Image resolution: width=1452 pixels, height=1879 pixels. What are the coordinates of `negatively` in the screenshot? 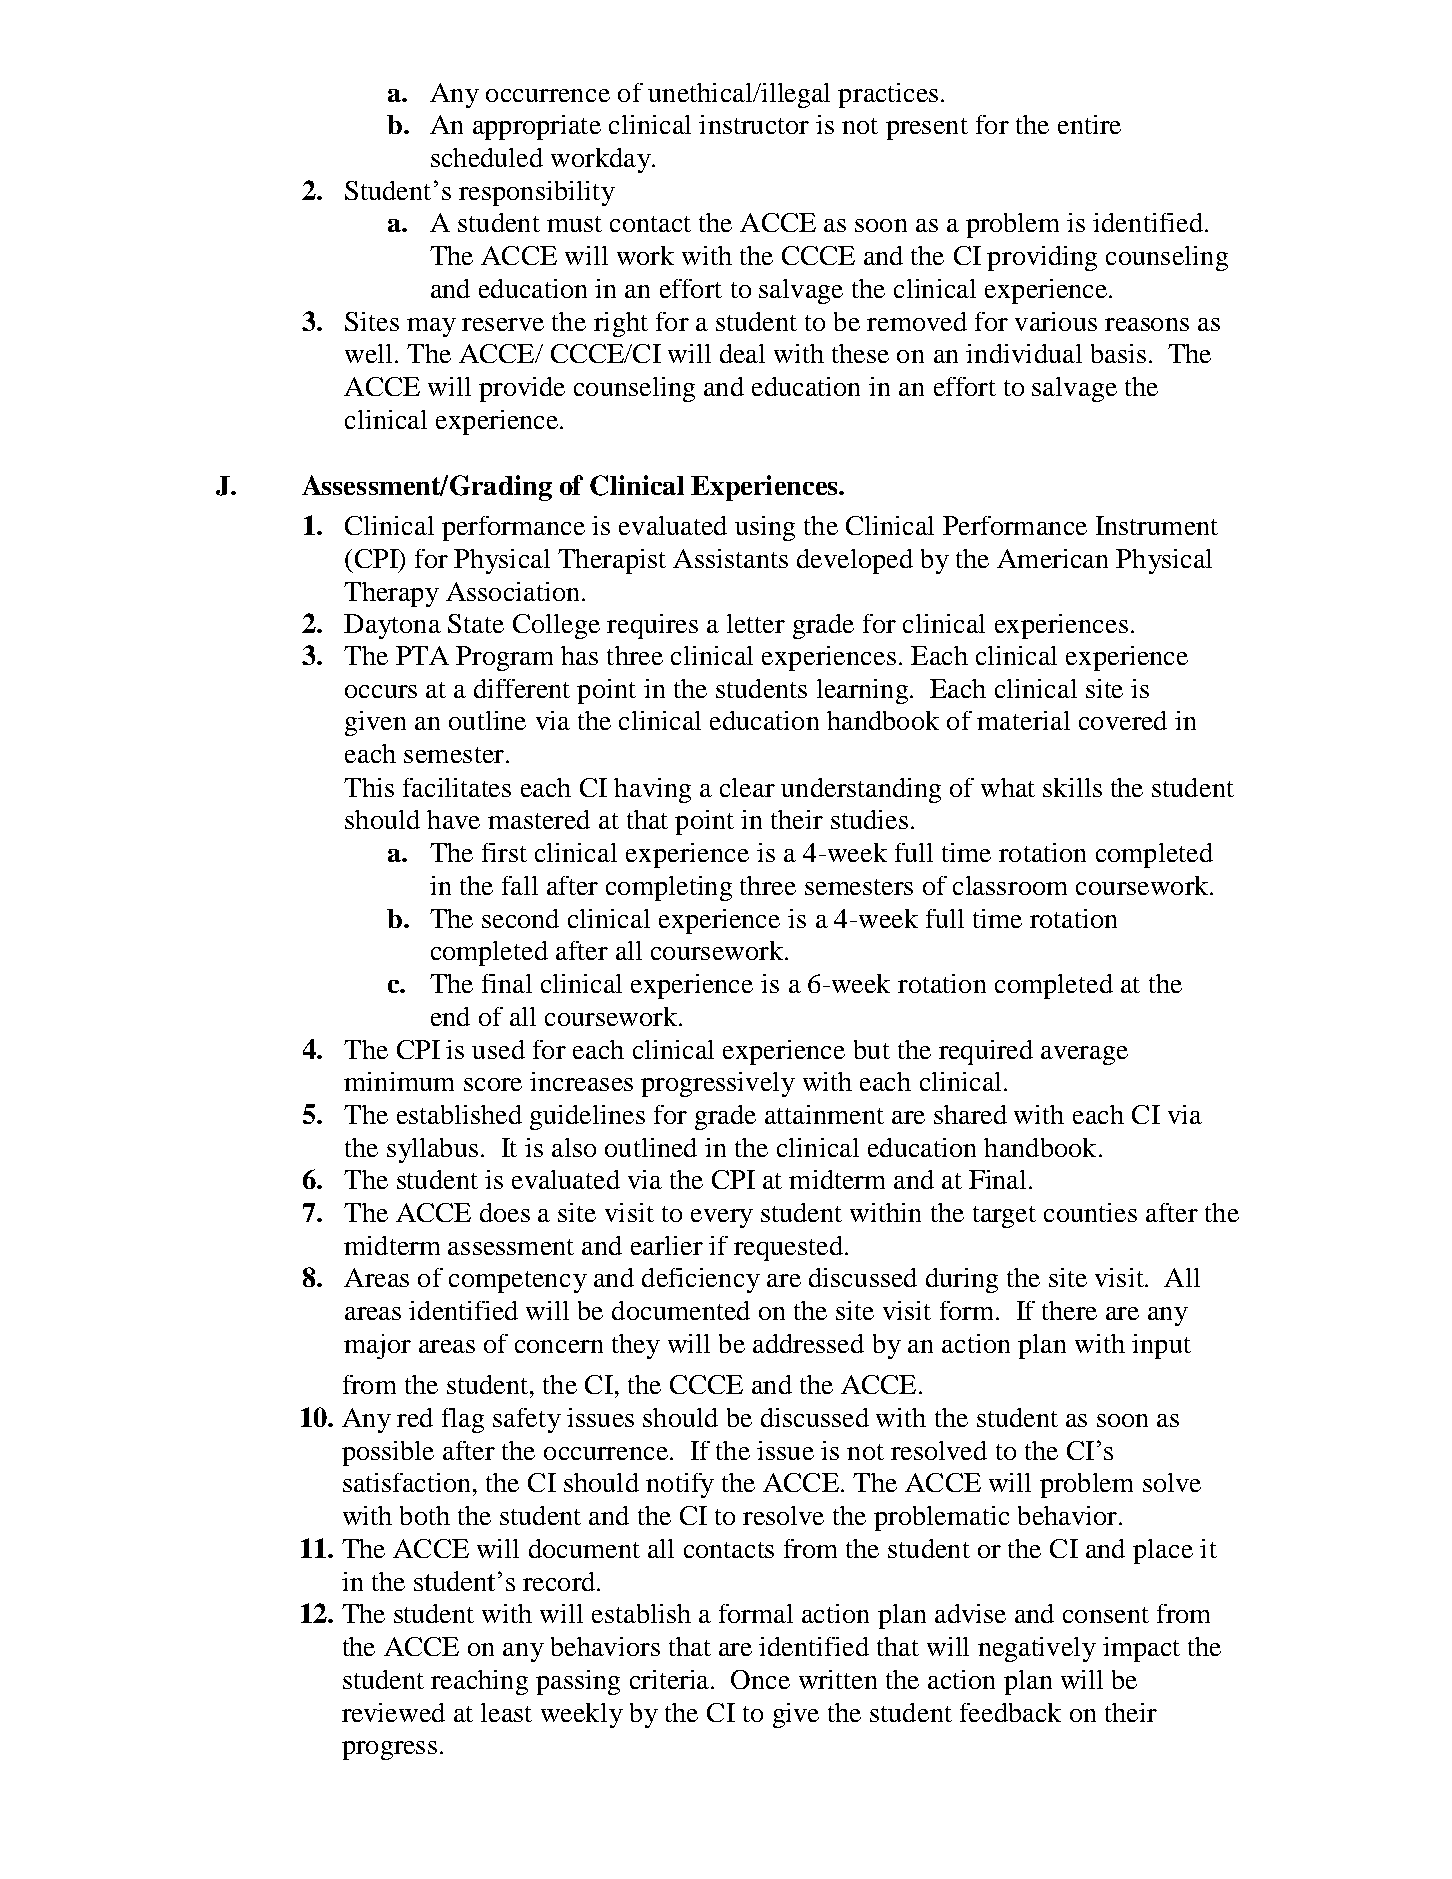 It's located at (1037, 1649).
